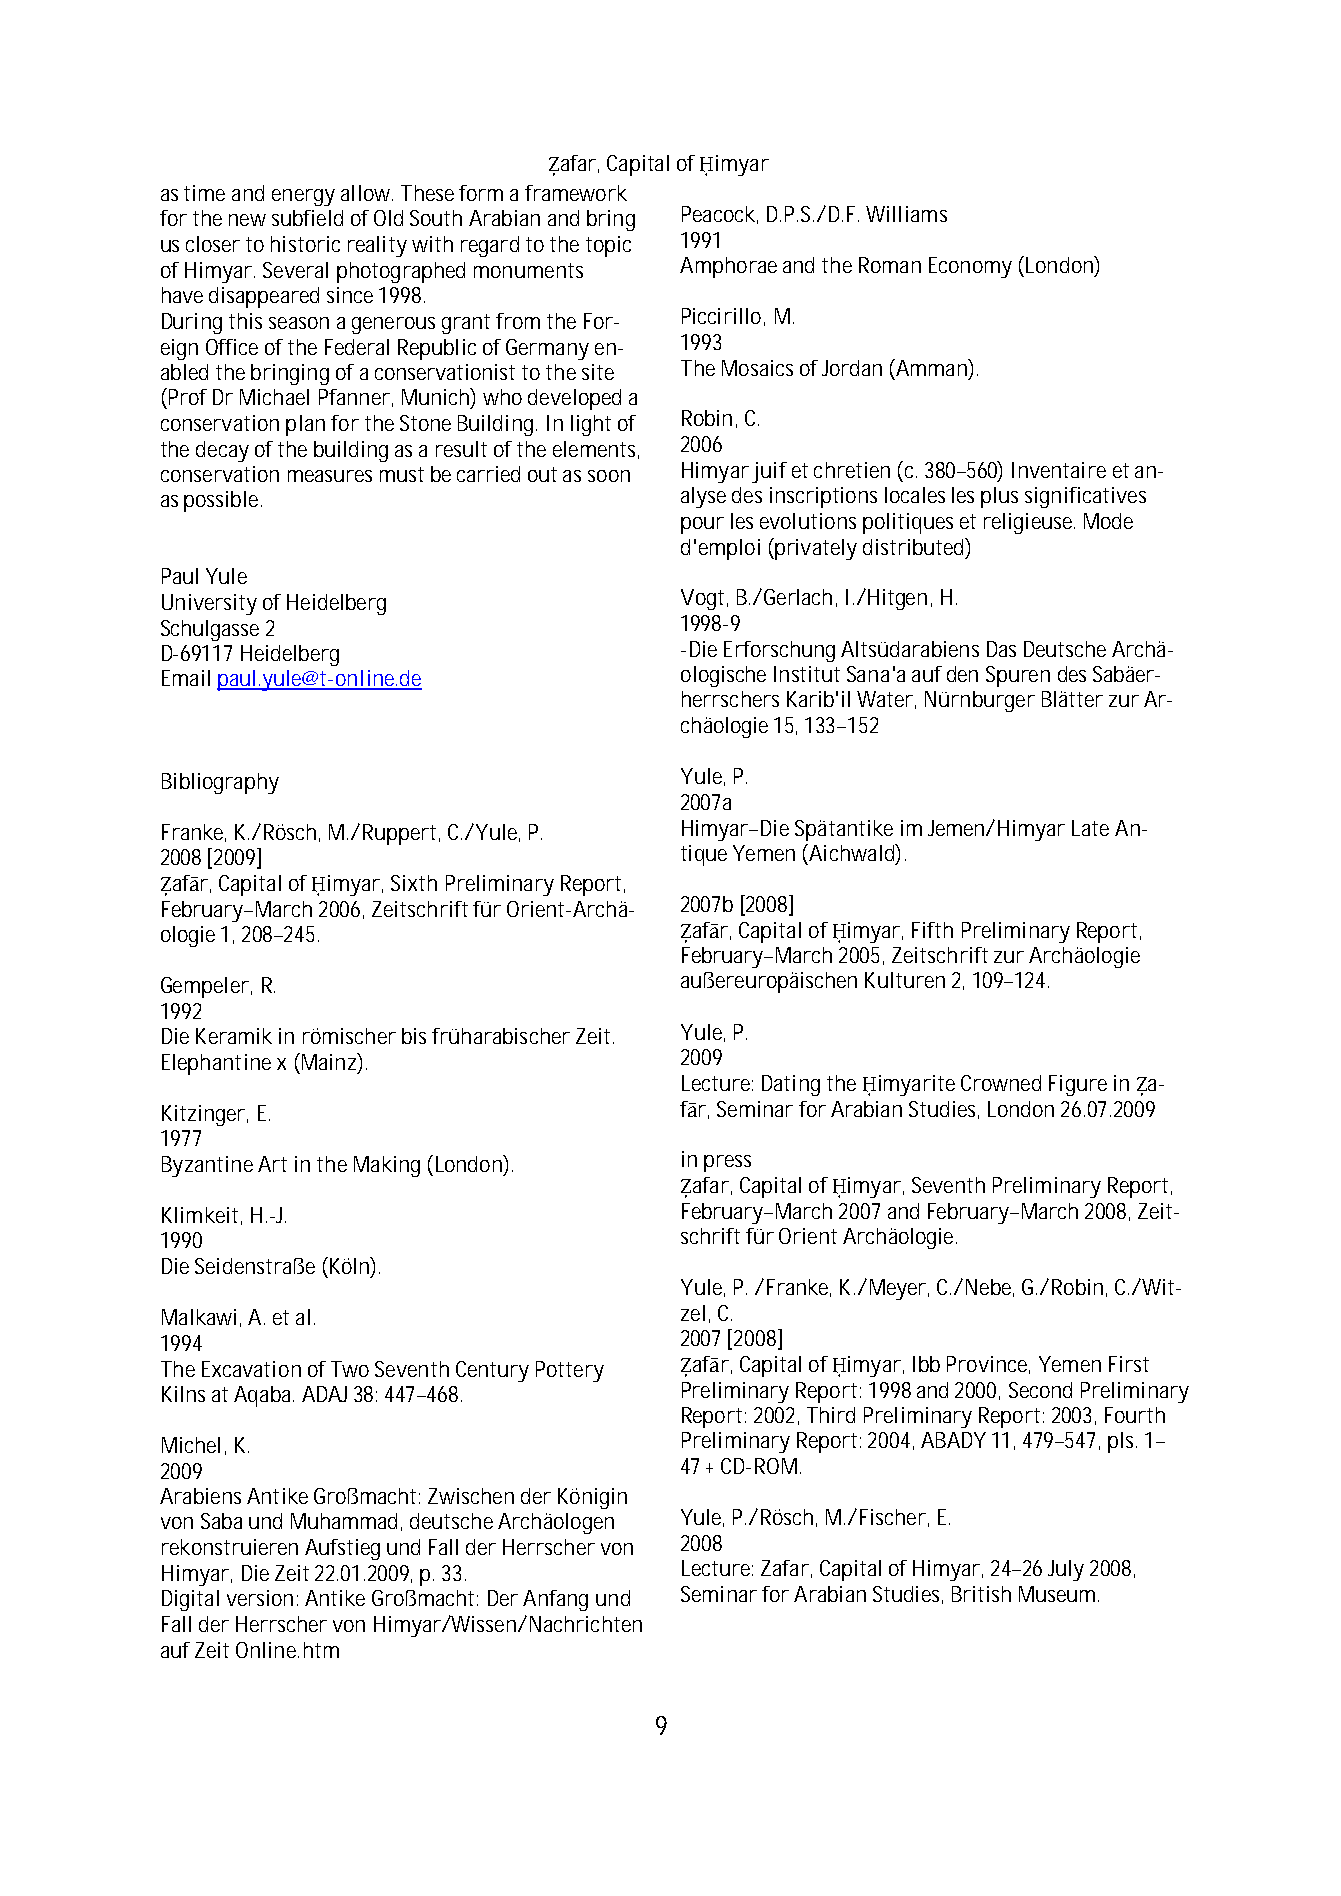  What do you see at coordinates (608, 246) in the page?
I see `topic` at bounding box center [608, 246].
